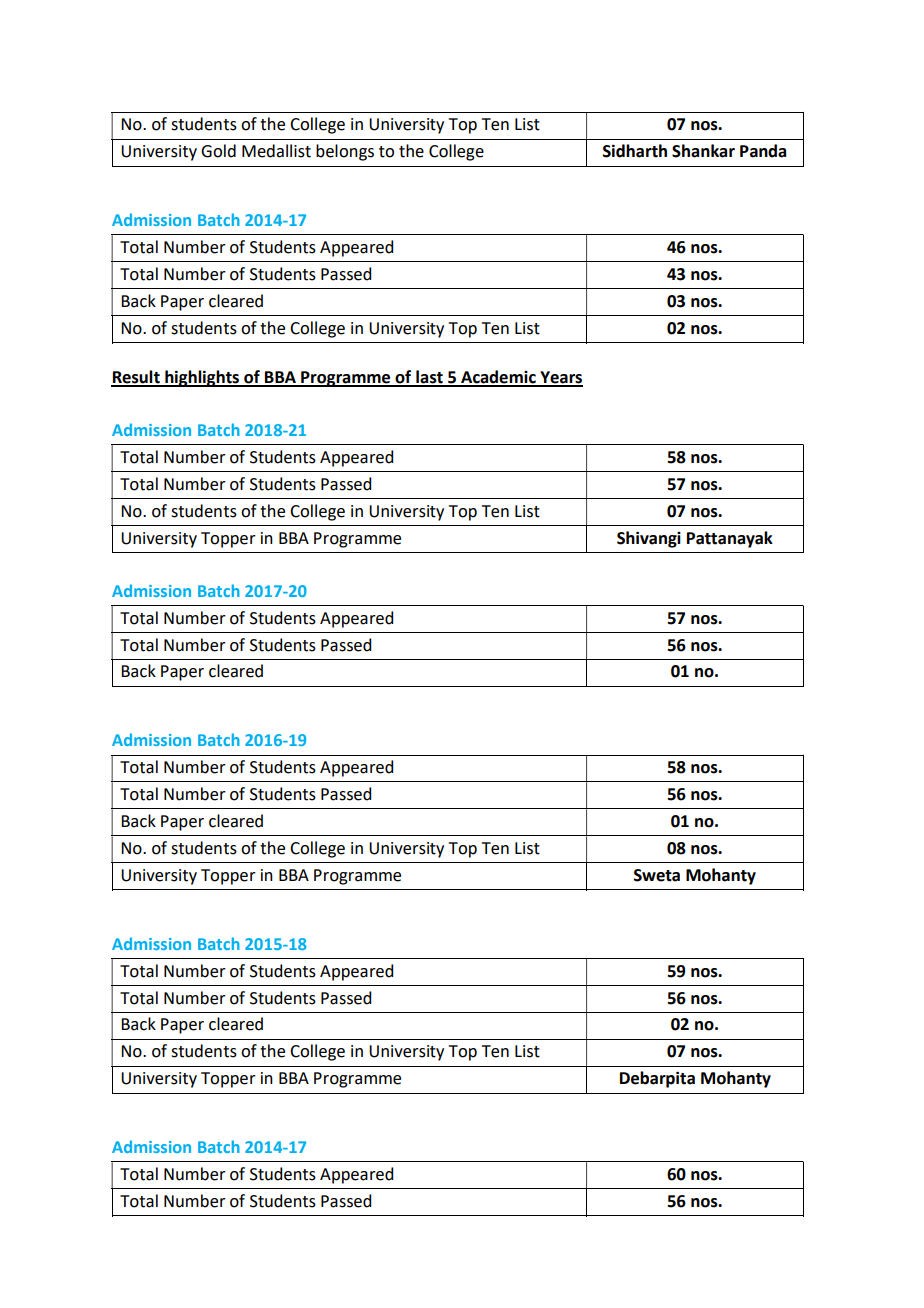 The image size is (924, 1308). I want to click on Gold, so click(218, 151).
